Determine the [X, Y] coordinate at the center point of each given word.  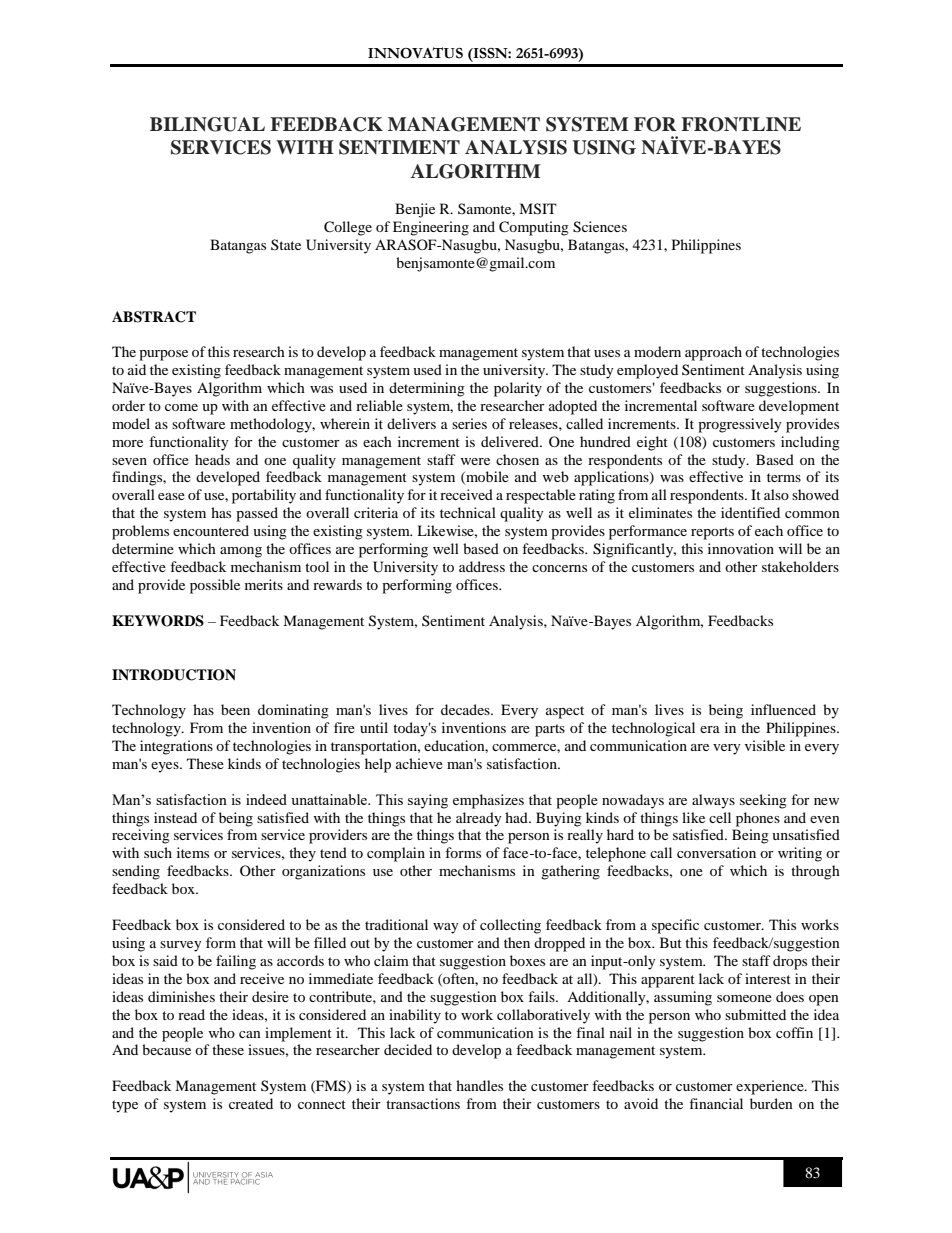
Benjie [415, 210]
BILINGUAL [207, 124]
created [251, 1103]
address [482, 566]
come [181, 407]
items [193, 852]
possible [215, 586]
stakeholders [800, 566]
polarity [518, 389]
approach [713, 353]
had [517, 817]
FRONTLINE [741, 124]
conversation [716, 852]
